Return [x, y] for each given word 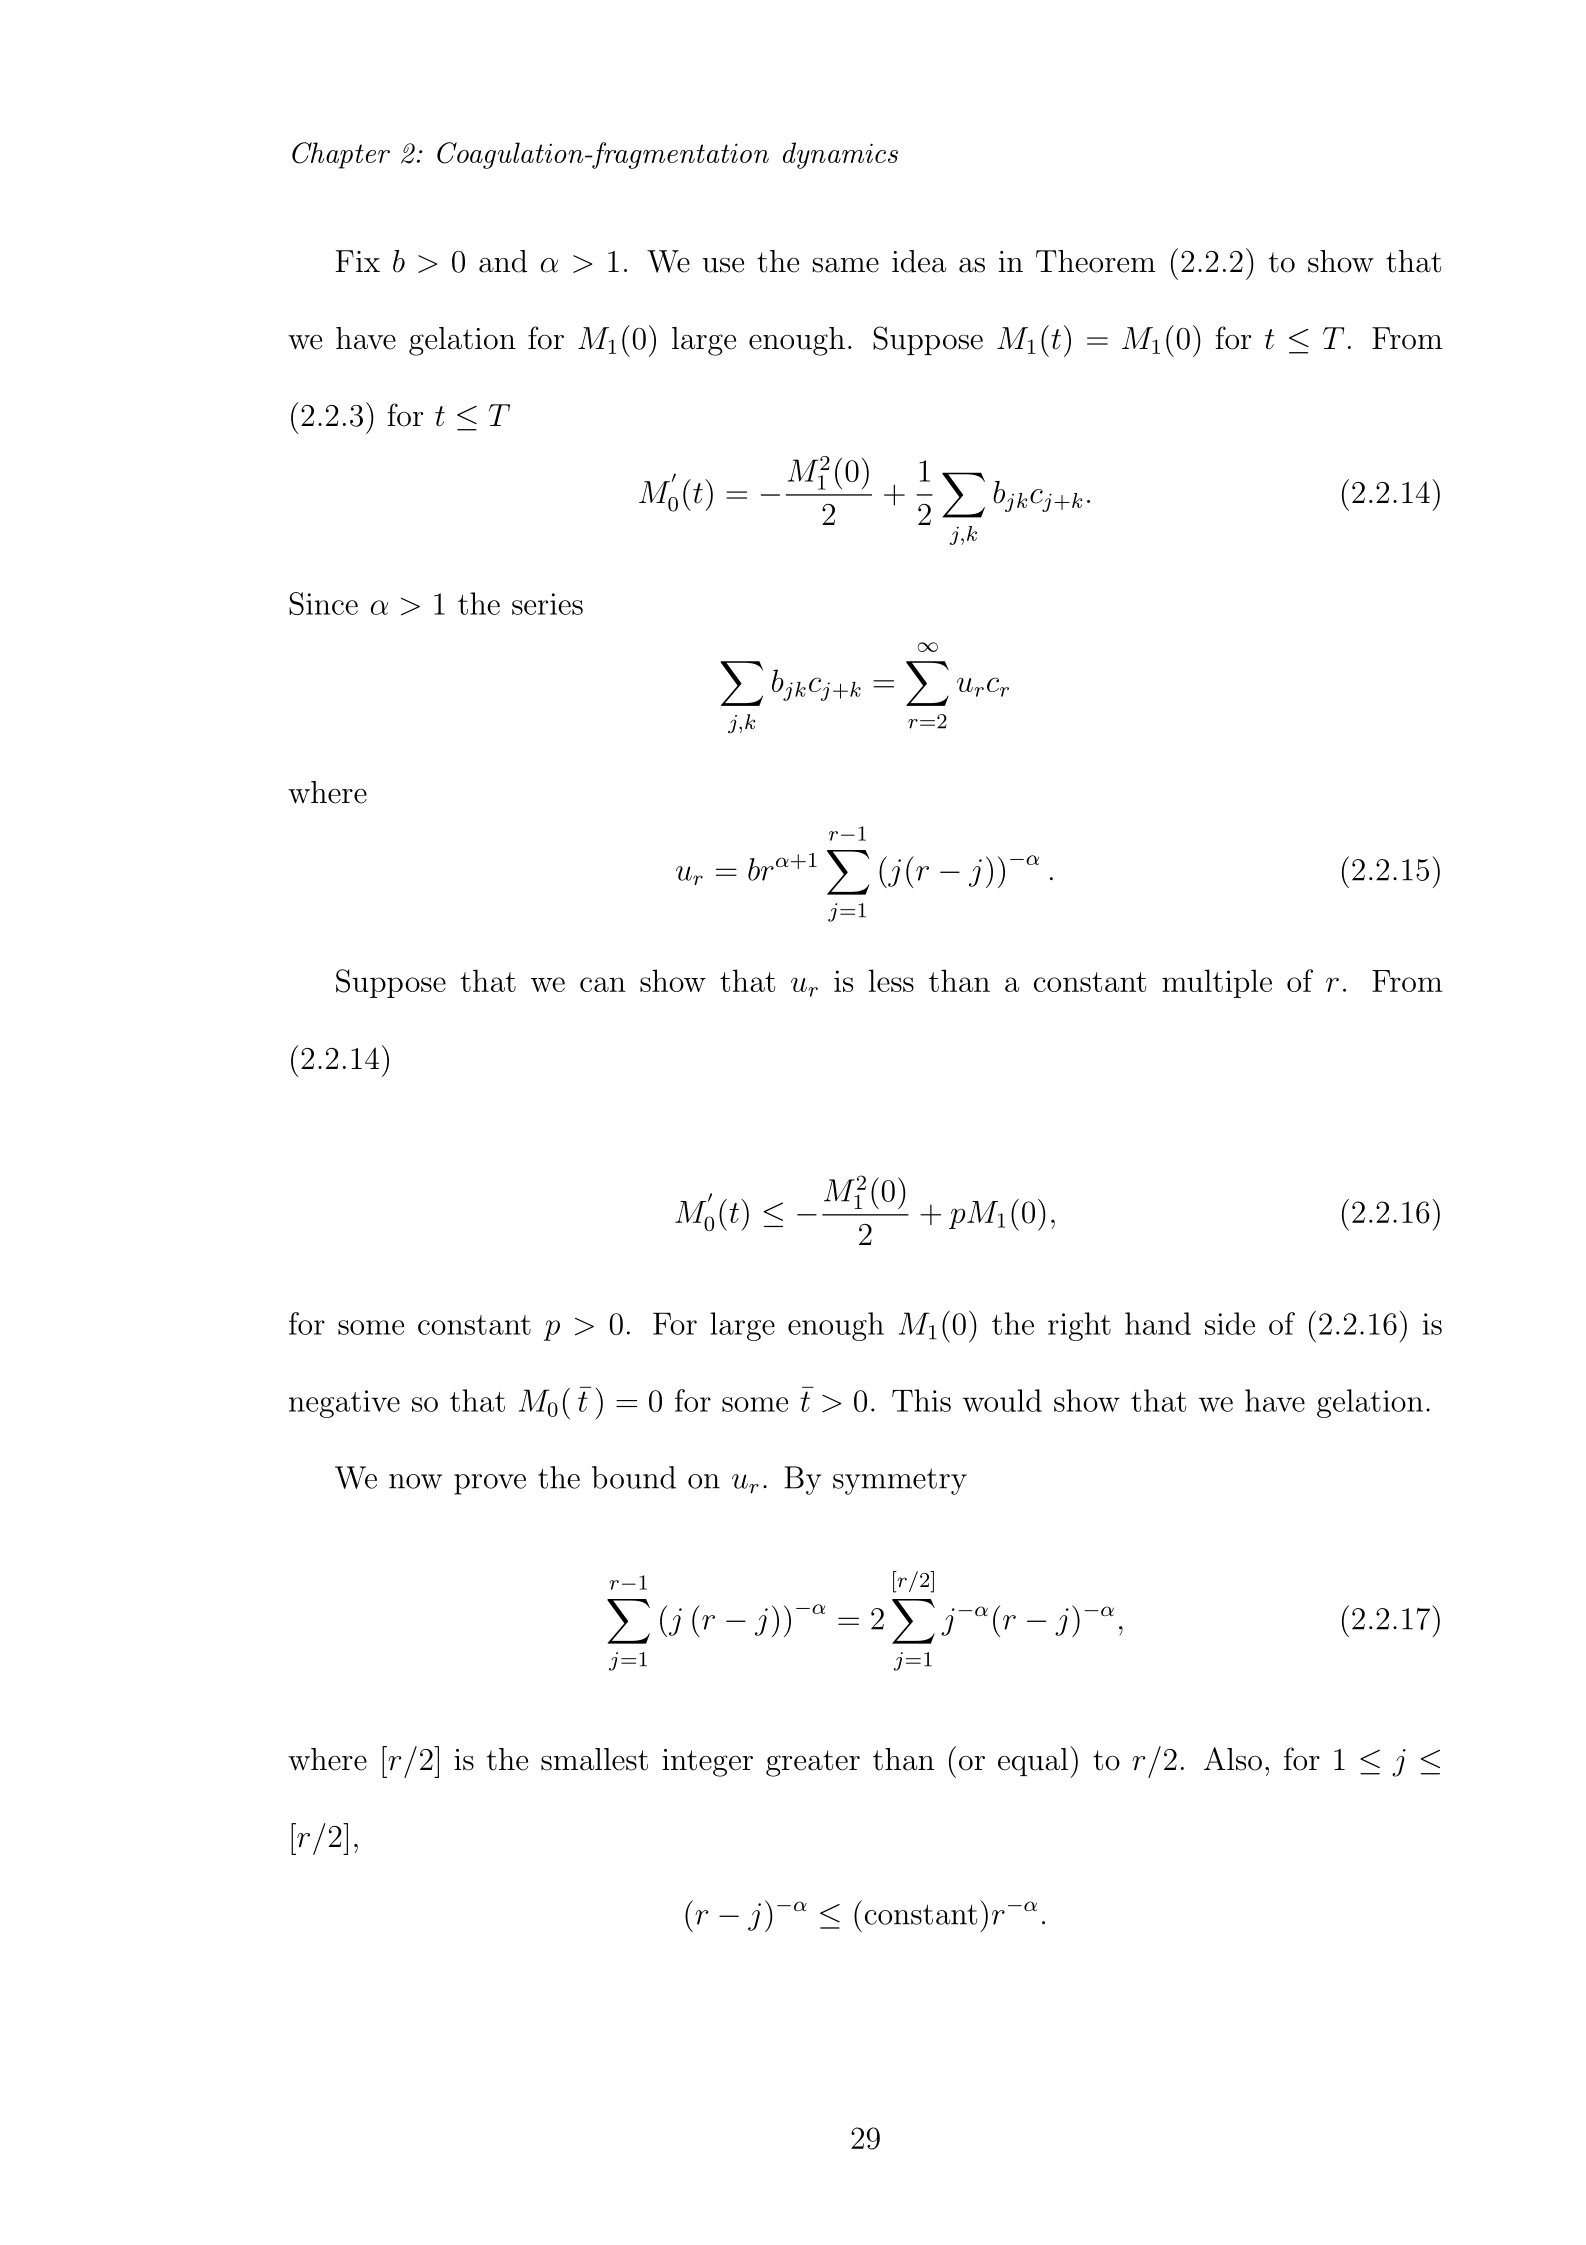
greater [813, 1763]
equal [1033, 1762]
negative [344, 1404]
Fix [358, 261]
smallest [594, 1759]
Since [323, 603]
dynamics [840, 155]
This [921, 1400]
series [547, 604]
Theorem [1096, 261]
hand [1158, 1323]
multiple [1217, 983]
